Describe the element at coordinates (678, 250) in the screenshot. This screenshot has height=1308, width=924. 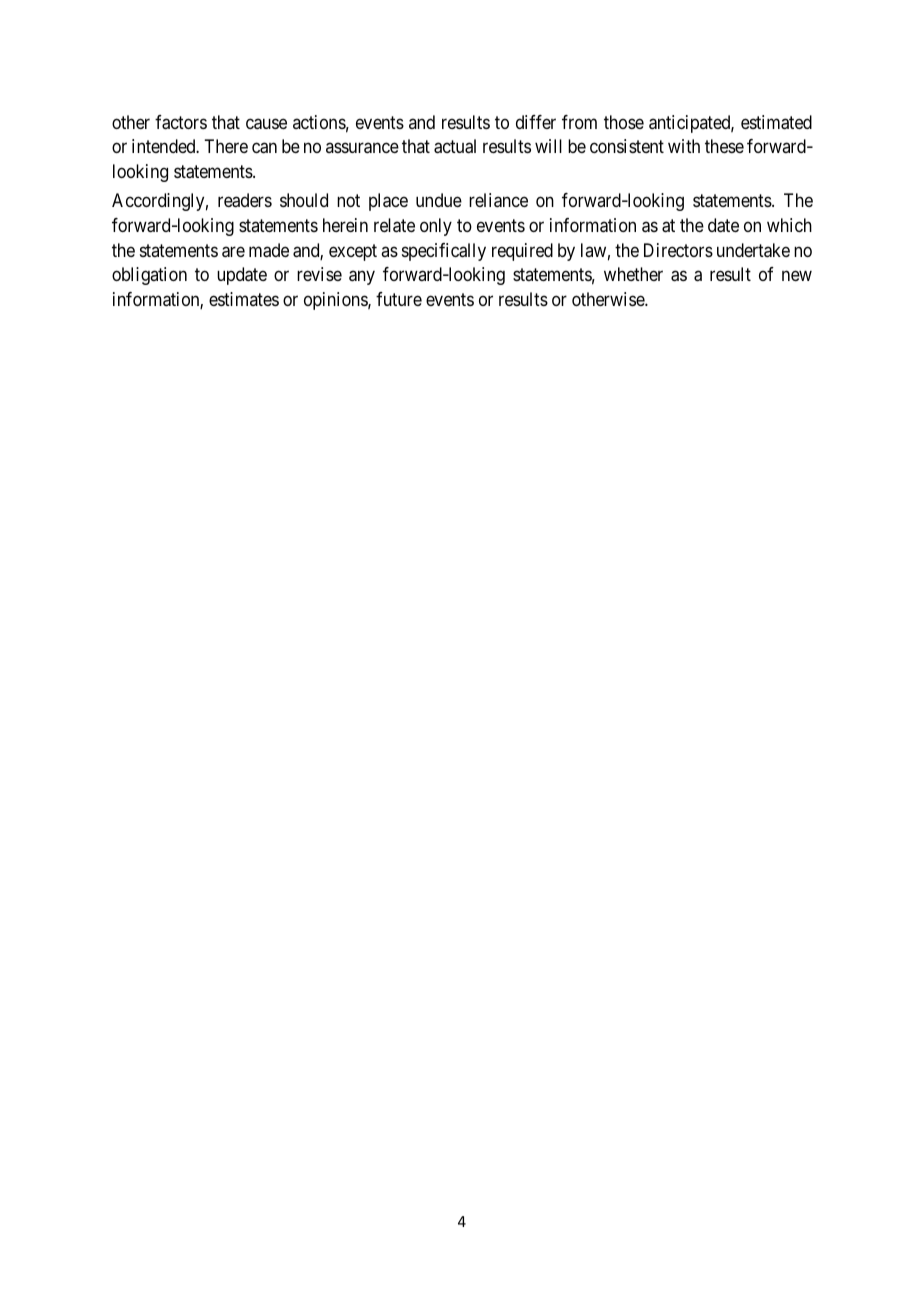
I see `Directors` at that location.
